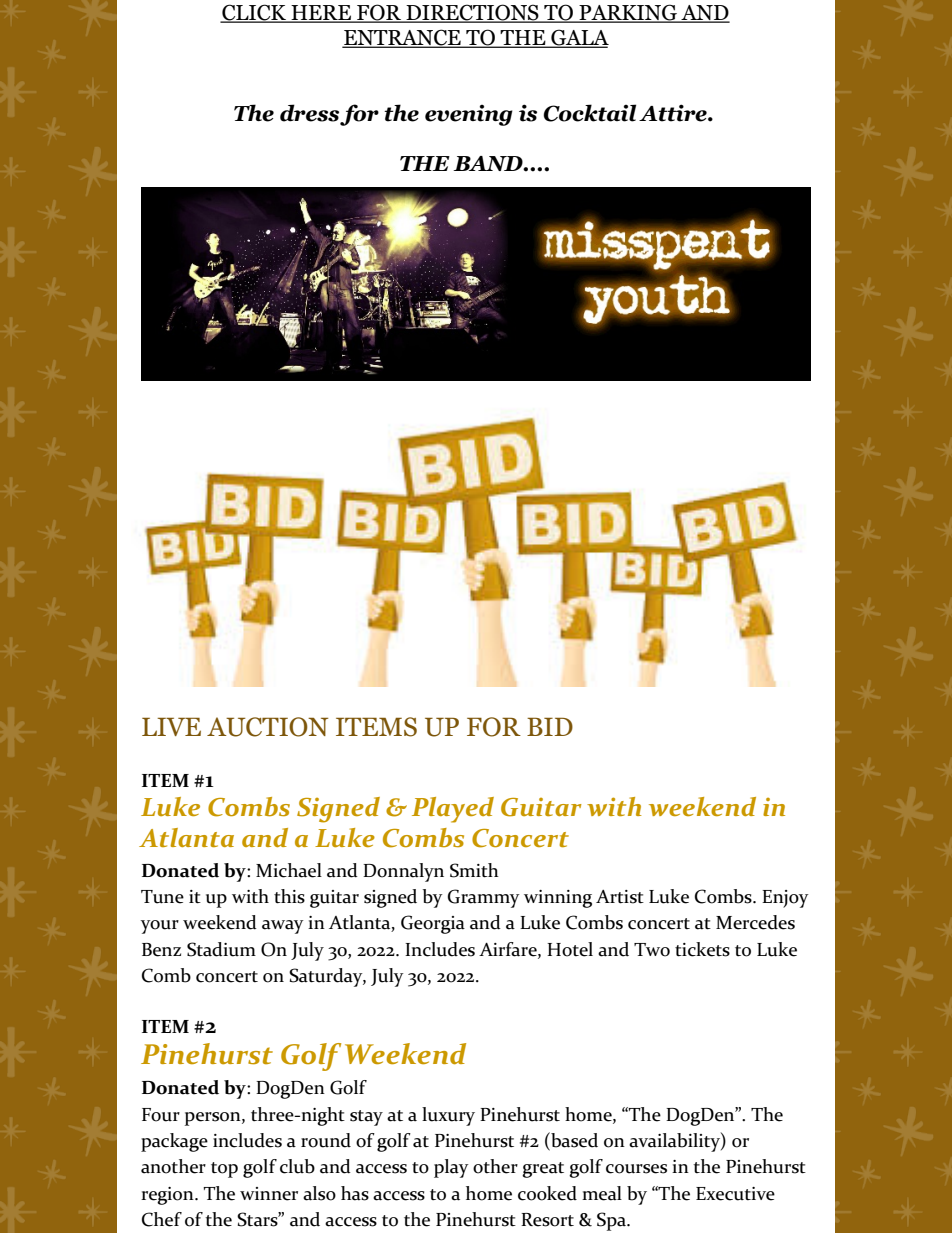 Image resolution: width=952 pixels, height=1233 pixels. I want to click on DIRECTIONS, so click(472, 13).
